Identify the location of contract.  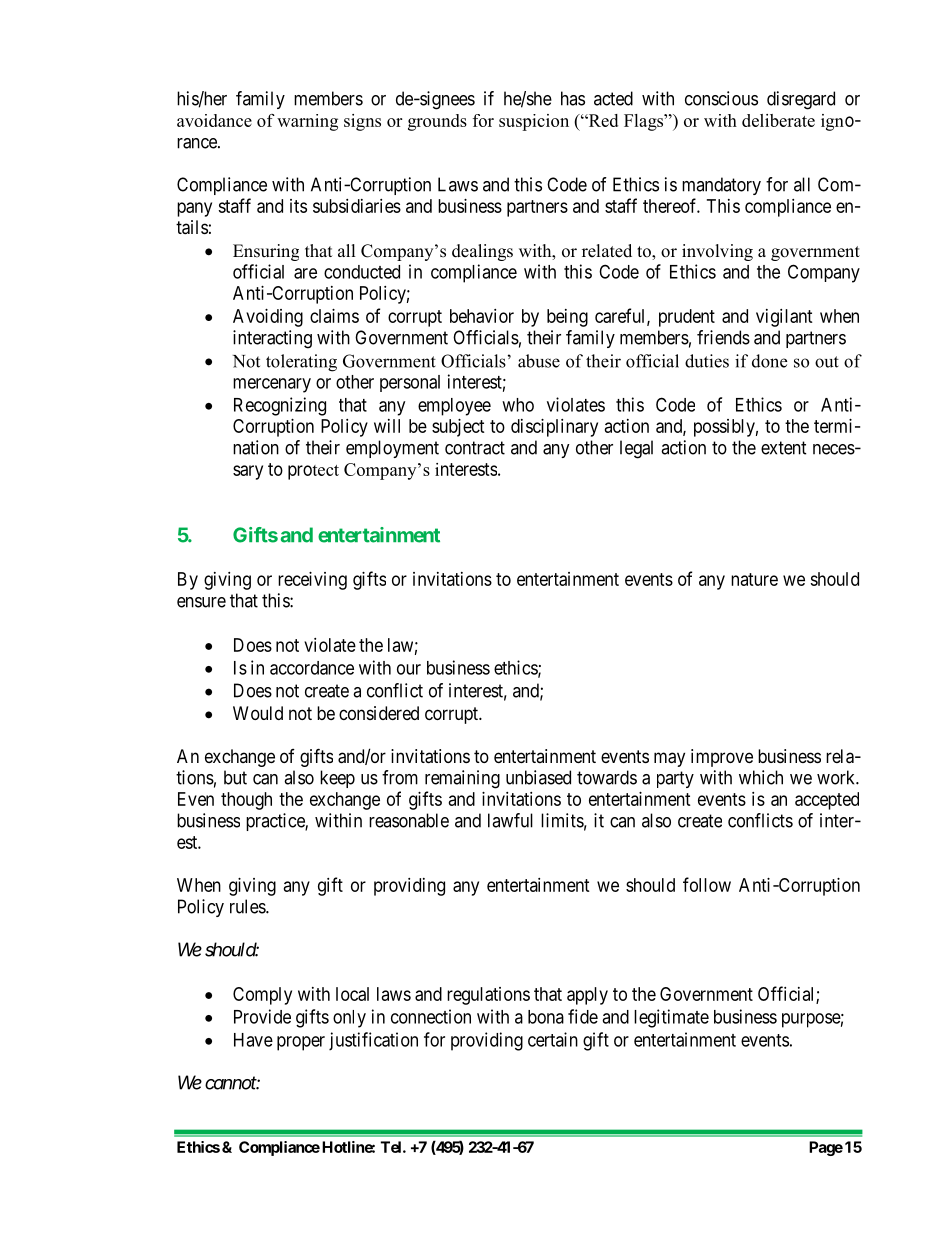
(475, 448).
